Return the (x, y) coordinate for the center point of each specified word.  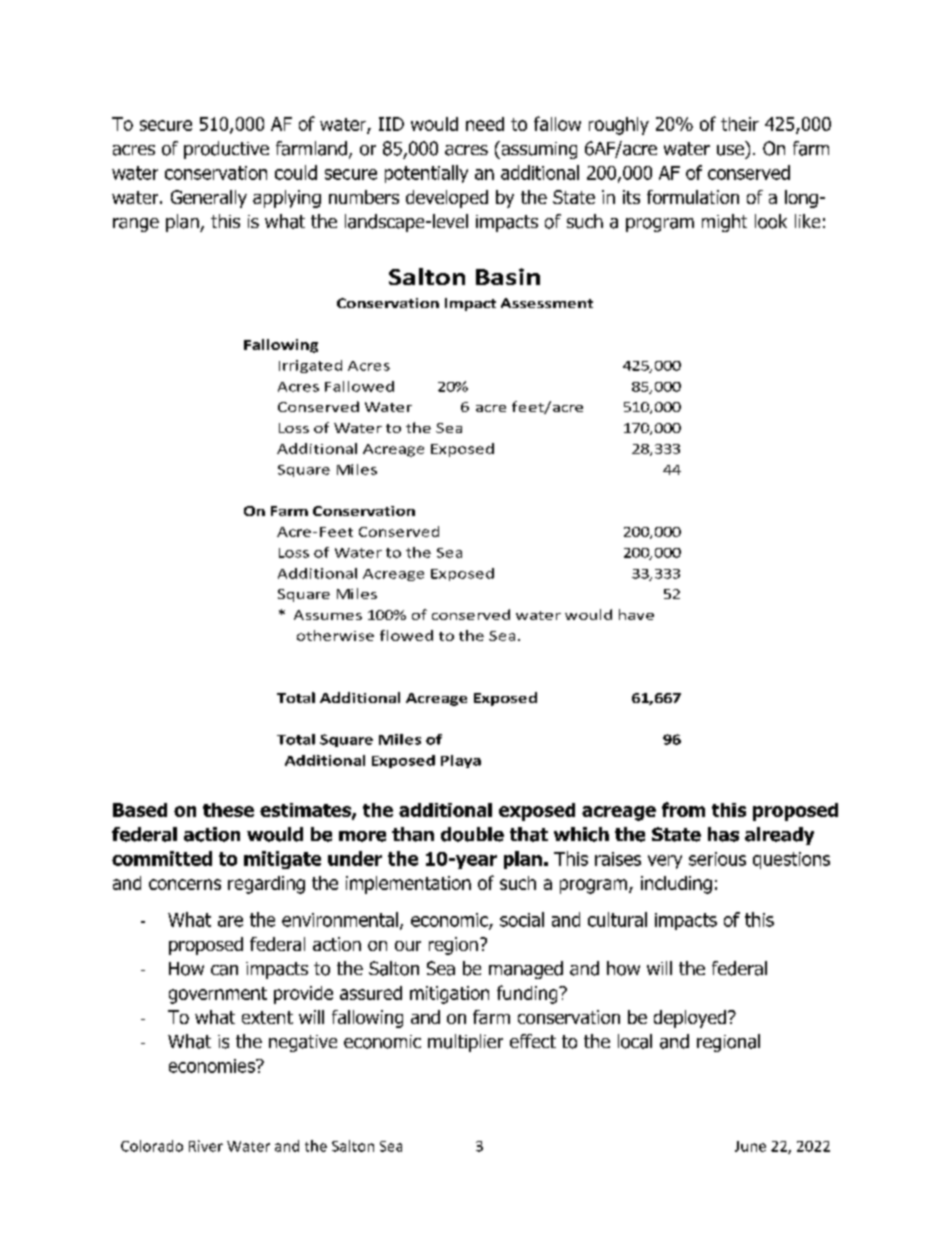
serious (717, 859)
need (485, 124)
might (724, 223)
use (730, 150)
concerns (185, 884)
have (636, 614)
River (206, 1146)
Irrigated (310, 366)
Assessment (547, 303)
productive (226, 150)
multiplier (465, 1043)
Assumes (328, 615)
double (472, 834)
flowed (406, 635)
